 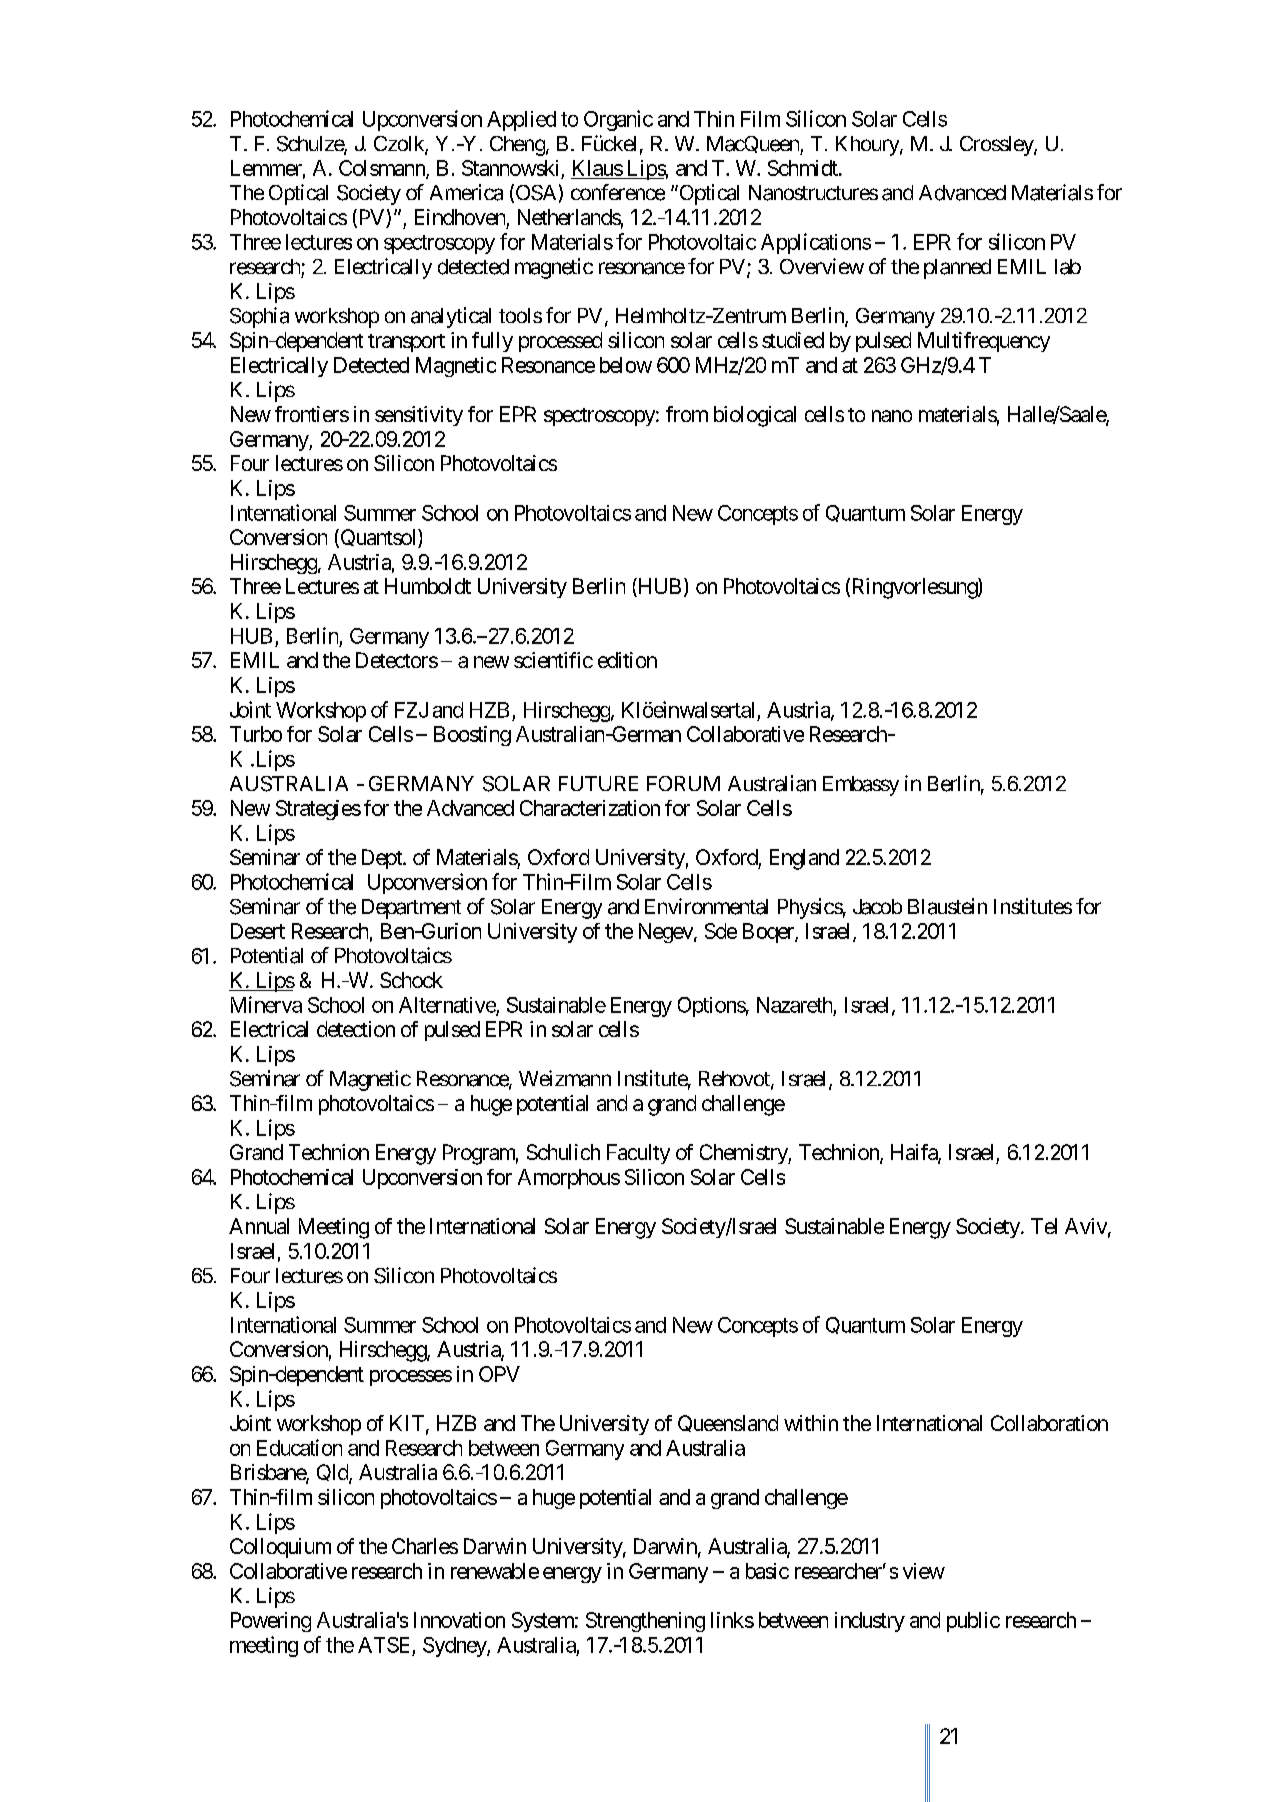 I want to click on Crossley, so click(x=997, y=146).
